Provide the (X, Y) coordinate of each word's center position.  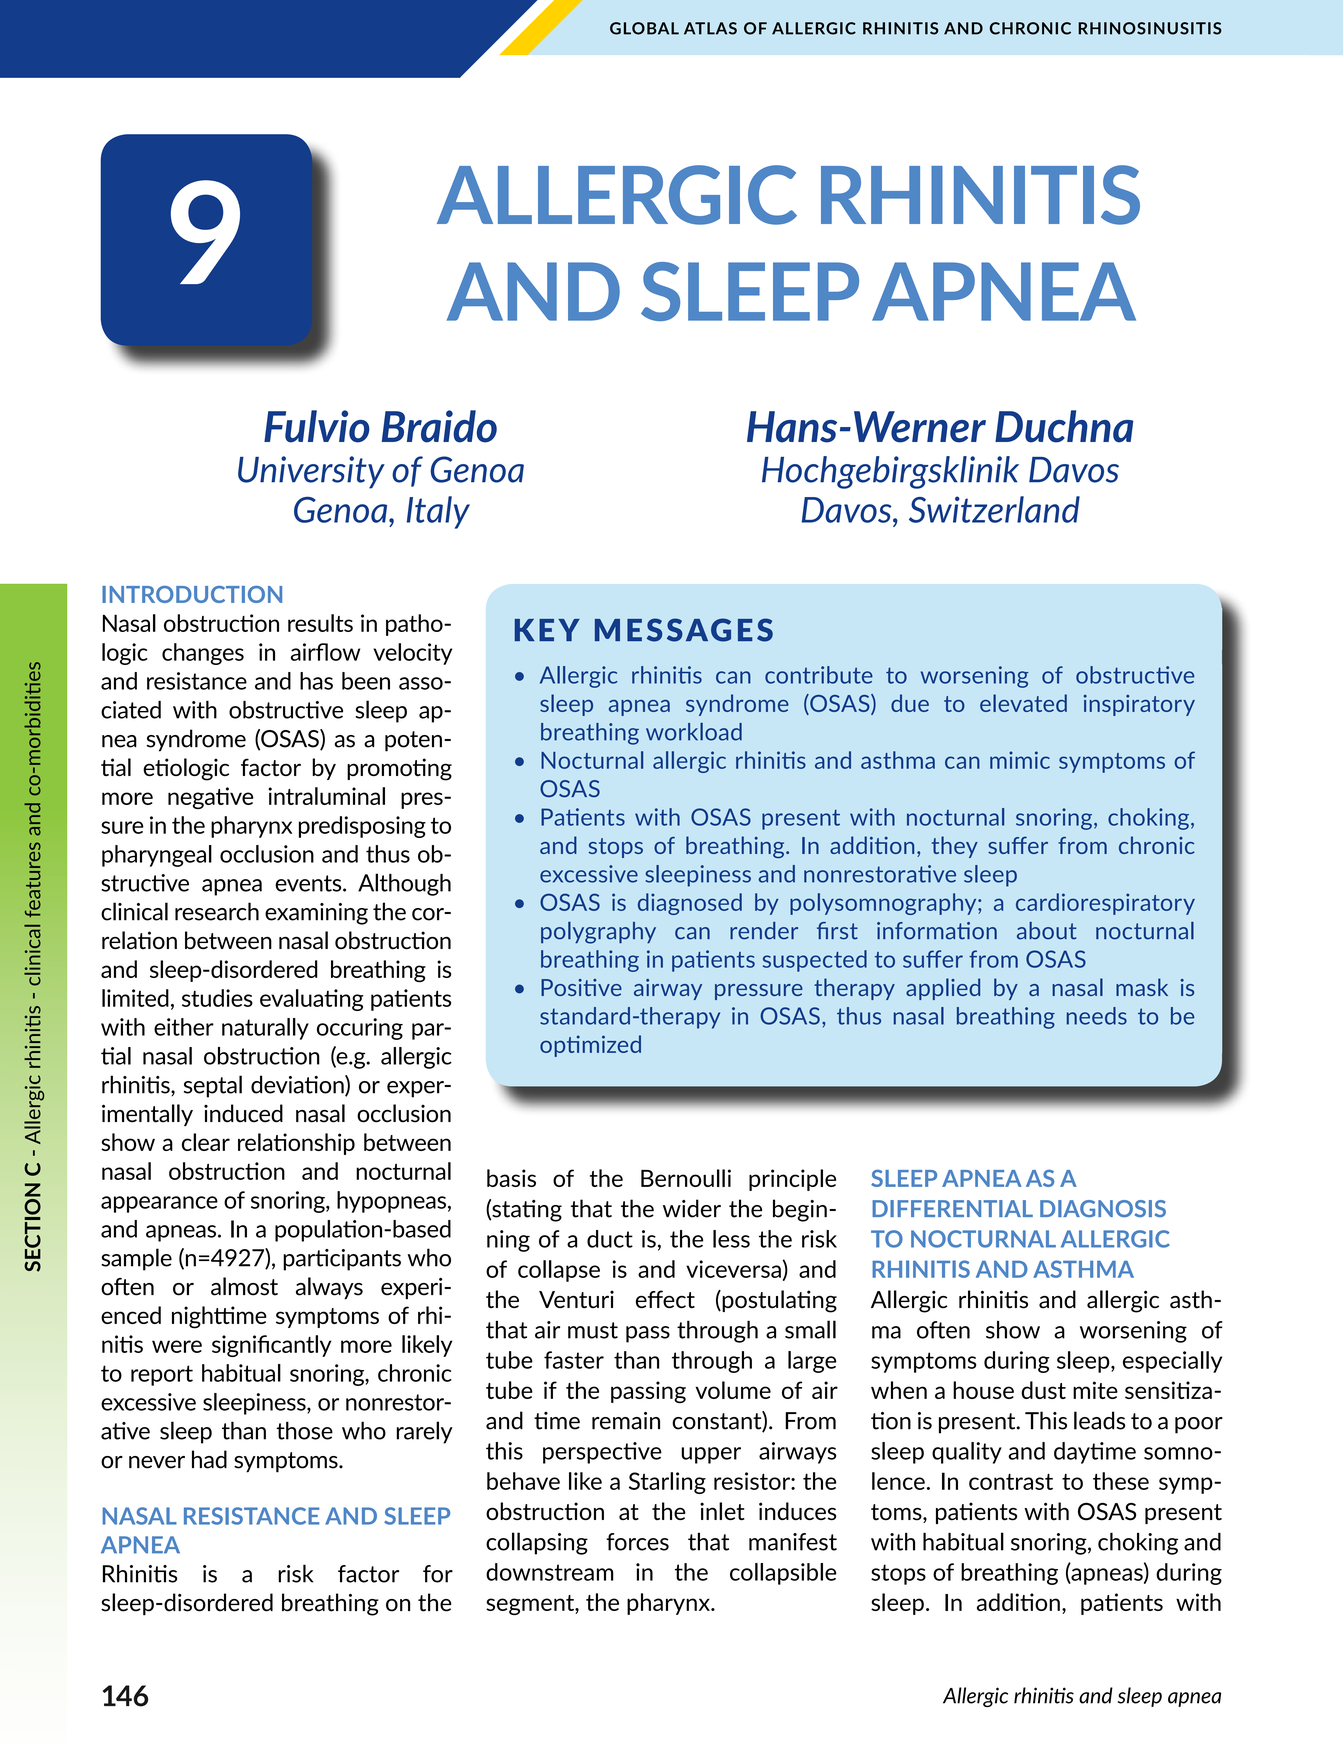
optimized (590, 1046)
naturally (265, 1029)
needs (1097, 1016)
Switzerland (994, 509)
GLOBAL (644, 28)
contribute (819, 675)
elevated (1023, 703)
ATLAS (710, 28)
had (209, 1459)
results (320, 623)
